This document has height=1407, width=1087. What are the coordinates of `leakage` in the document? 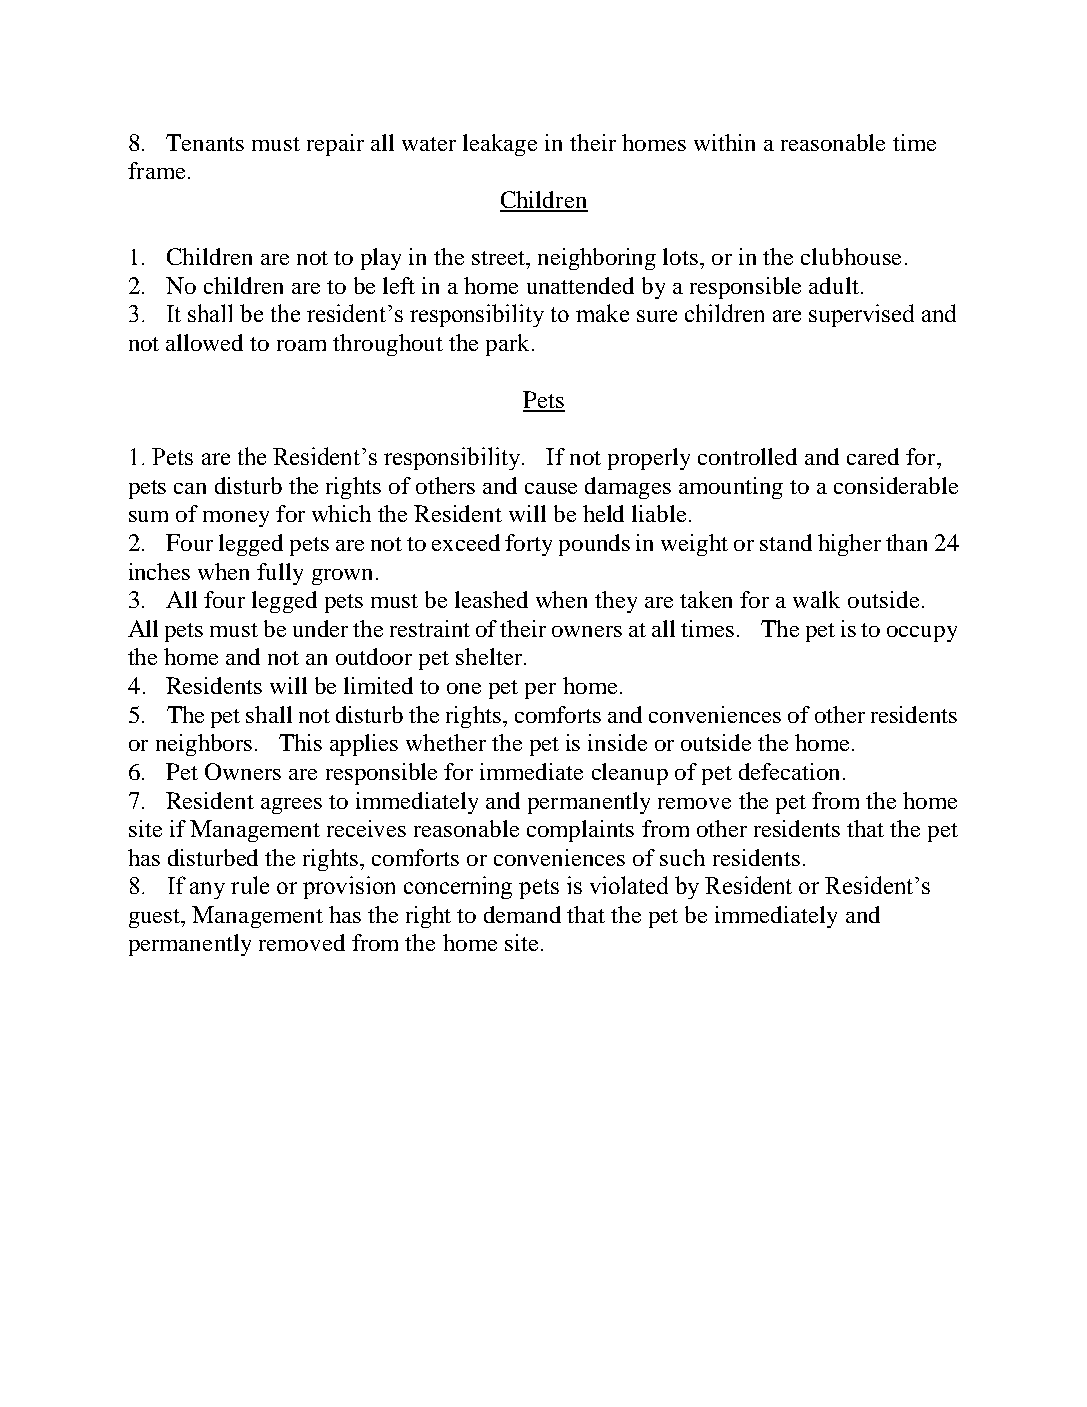 It's located at (500, 145).
